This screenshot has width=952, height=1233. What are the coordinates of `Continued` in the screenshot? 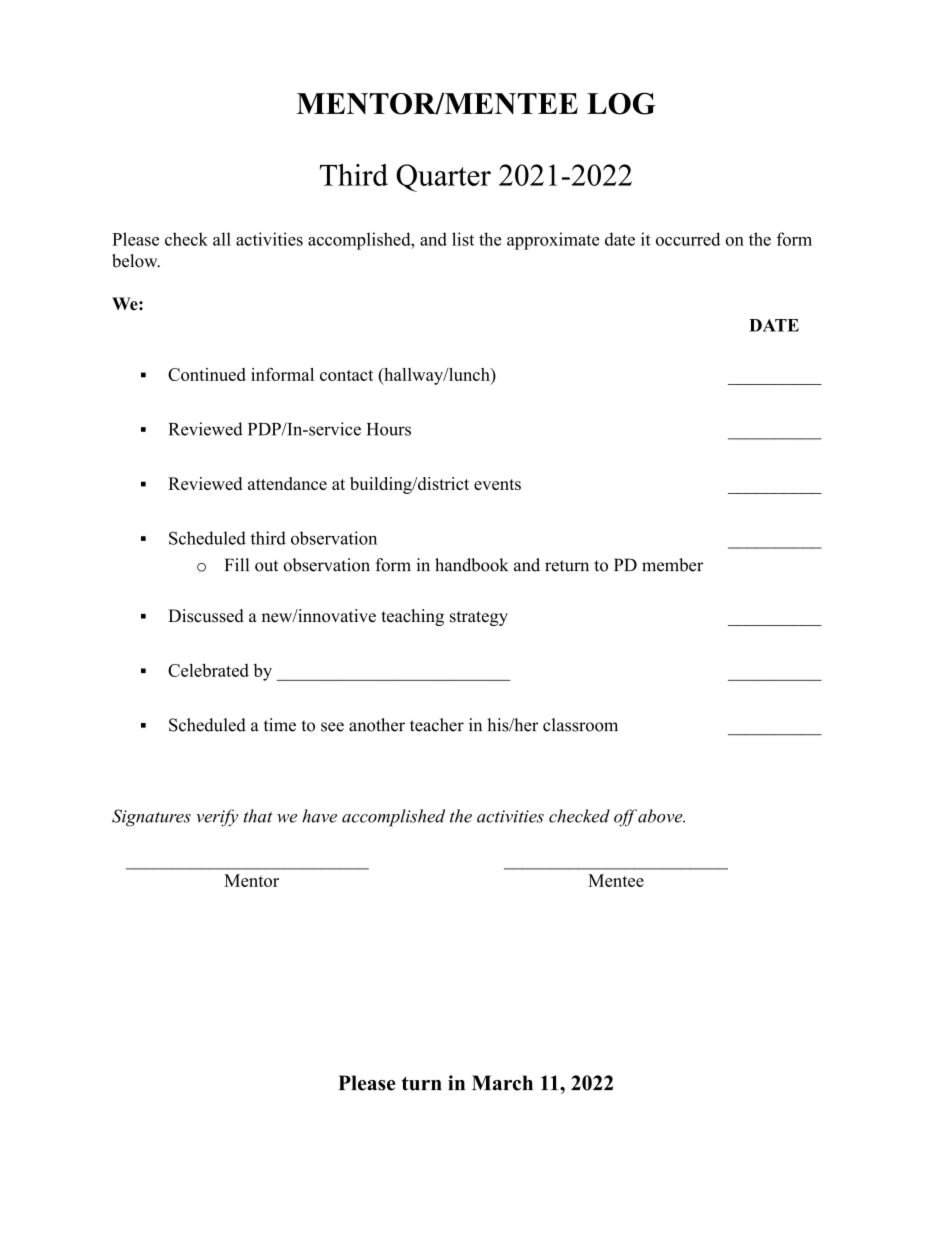 It's located at (207, 374).
